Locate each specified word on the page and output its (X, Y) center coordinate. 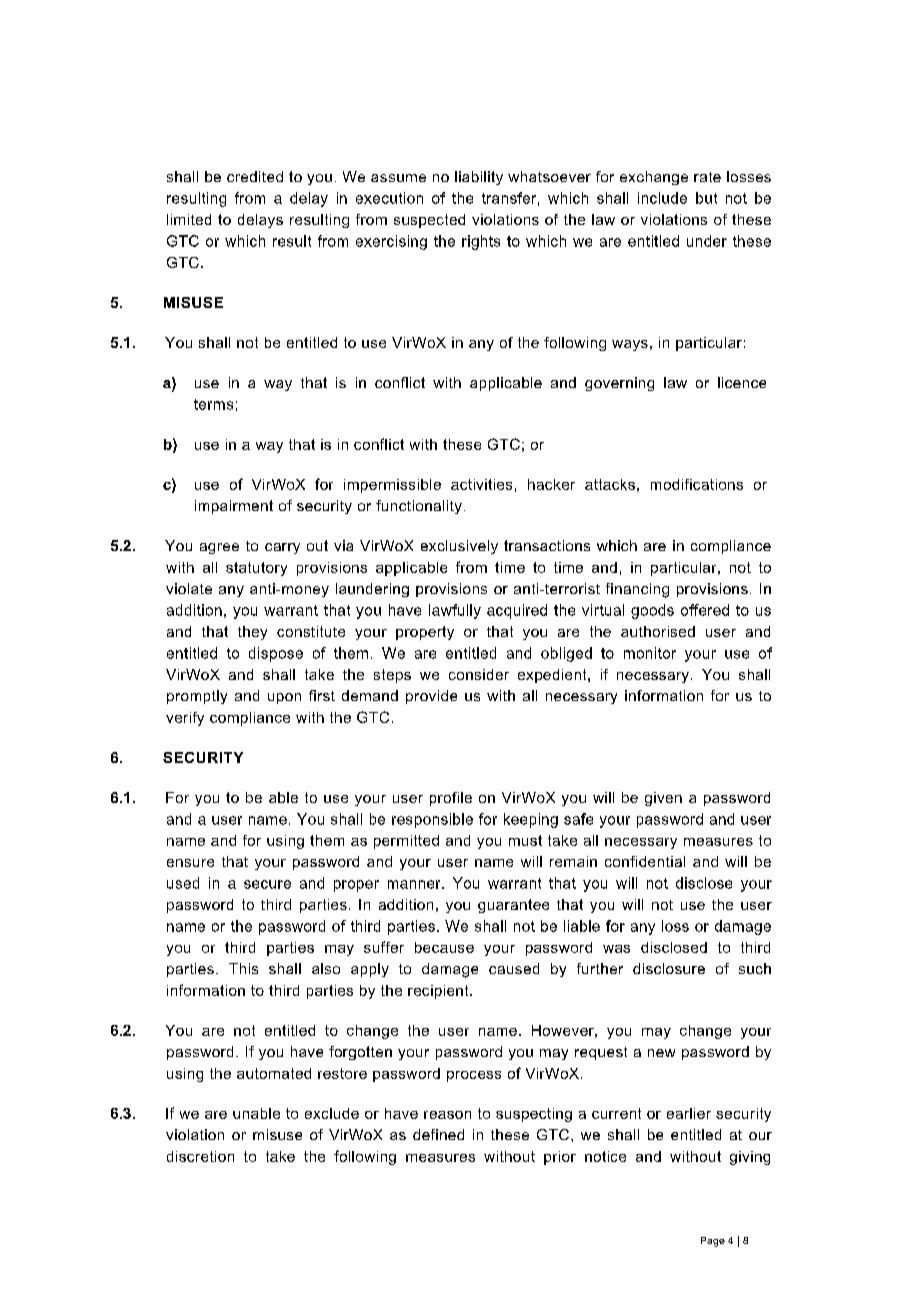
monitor (650, 653)
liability (479, 178)
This (243, 968)
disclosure (669, 968)
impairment (234, 507)
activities (481, 484)
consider (479, 674)
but (706, 198)
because (444, 947)
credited (255, 176)
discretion (200, 1156)
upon (284, 698)
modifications (697, 484)
